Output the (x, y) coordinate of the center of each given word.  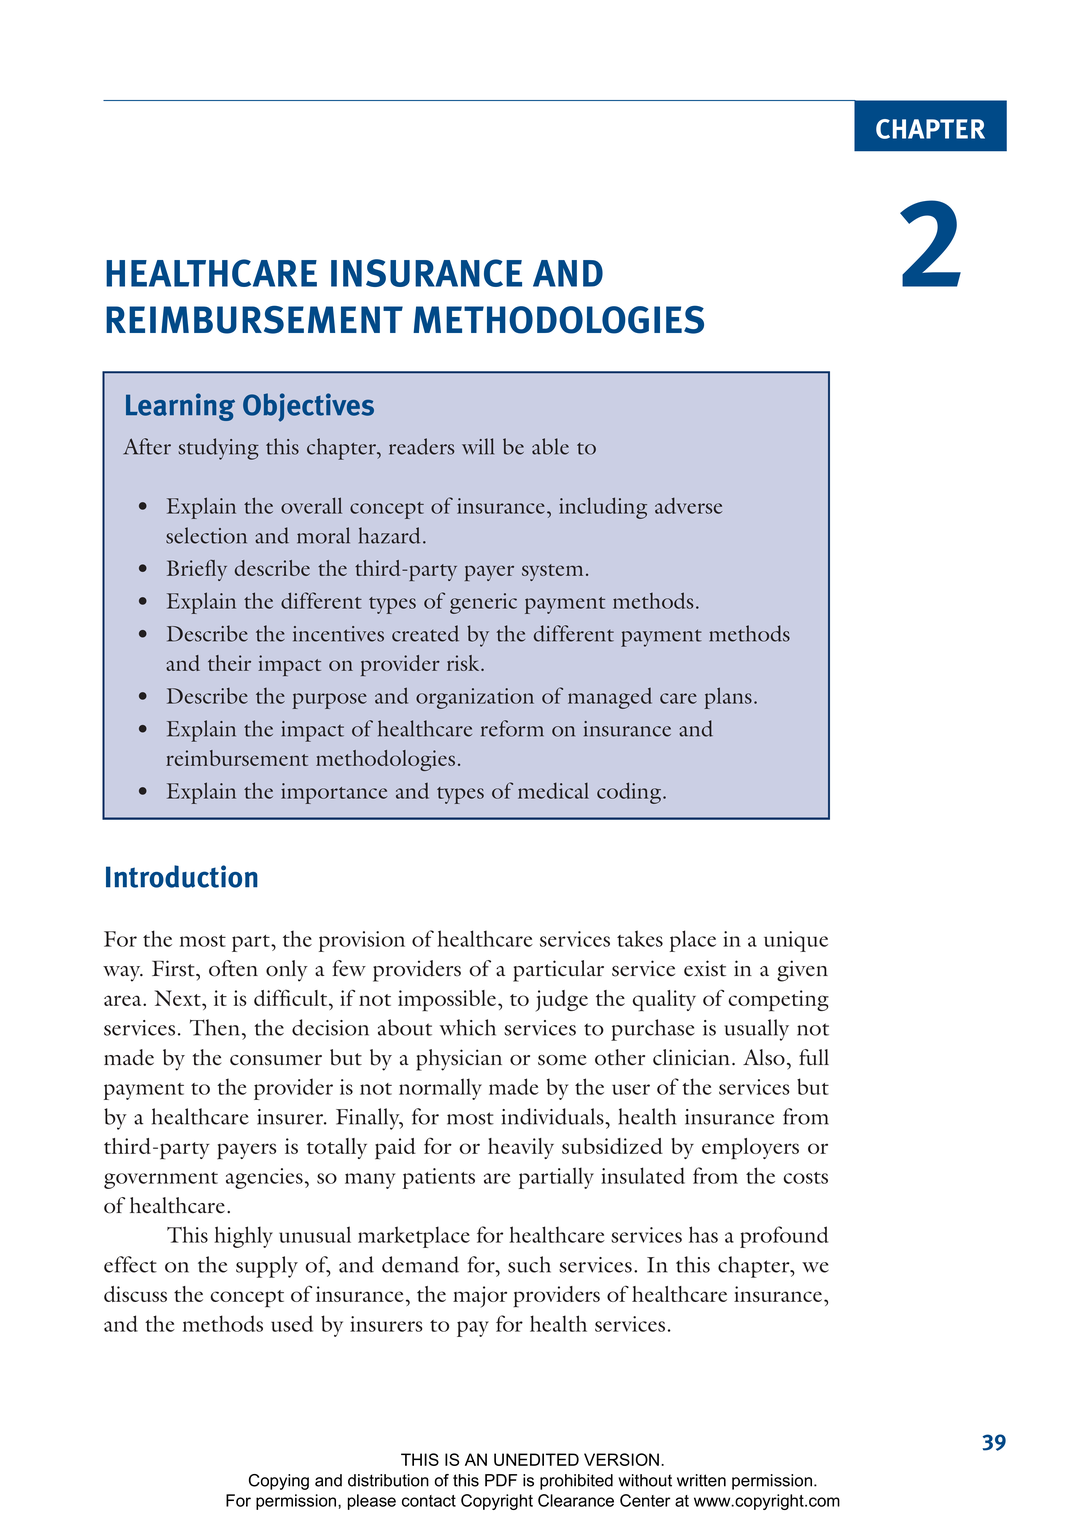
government (161, 1180)
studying (218, 449)
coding (630, 793)
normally (440, 1089)
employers (750, 1149)
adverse (688, 505)
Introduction (182, 876)
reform (512, 728)
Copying (279, 1482)
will (478, 446)
